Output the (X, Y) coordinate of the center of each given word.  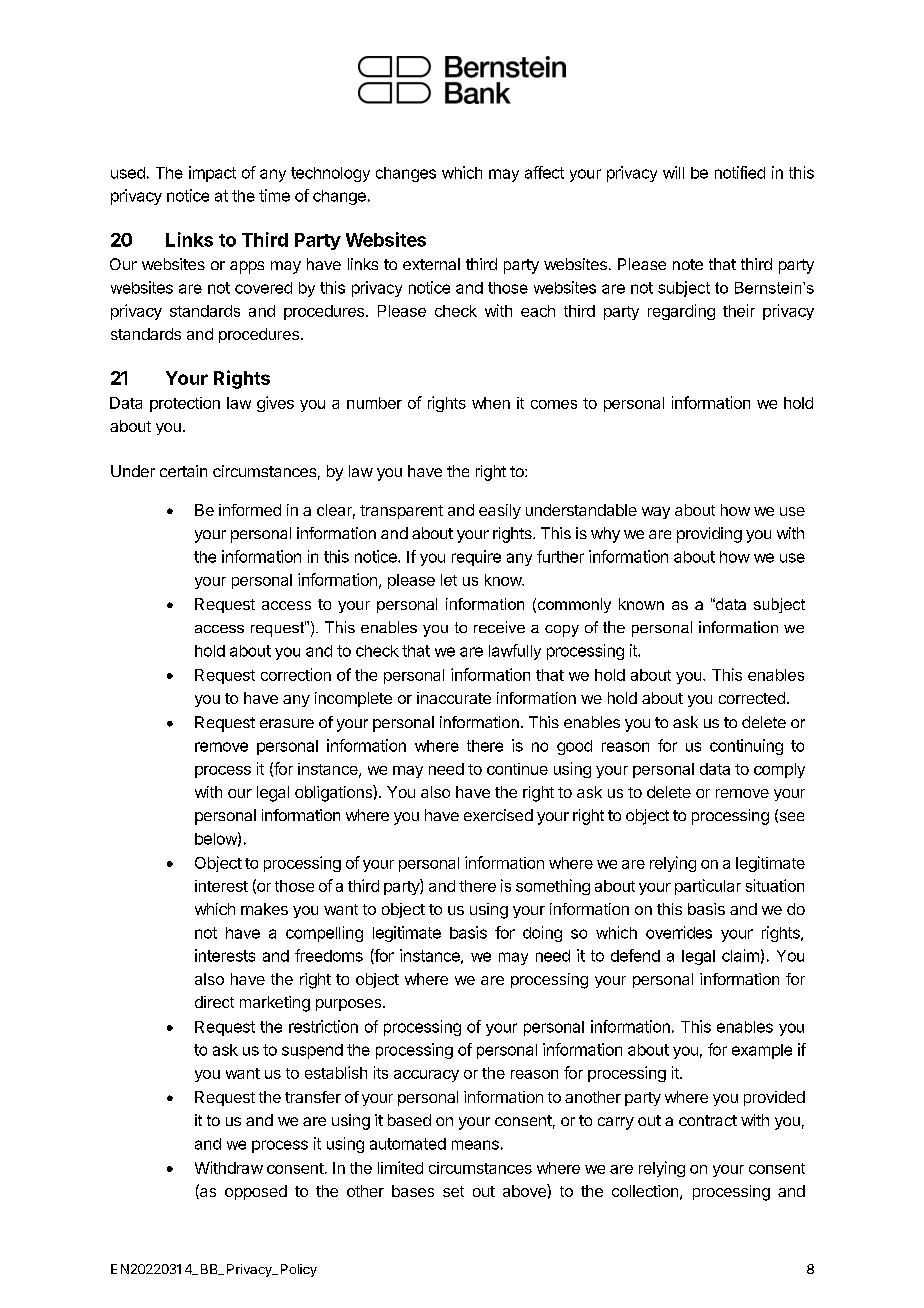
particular (708, 887)
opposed (256, 1192)
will (673, 172)
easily (500, 511)
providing (709, 535)
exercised (498, 815)
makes (264, 909)
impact (212, 174)
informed (250, 510)
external (431, 264)
